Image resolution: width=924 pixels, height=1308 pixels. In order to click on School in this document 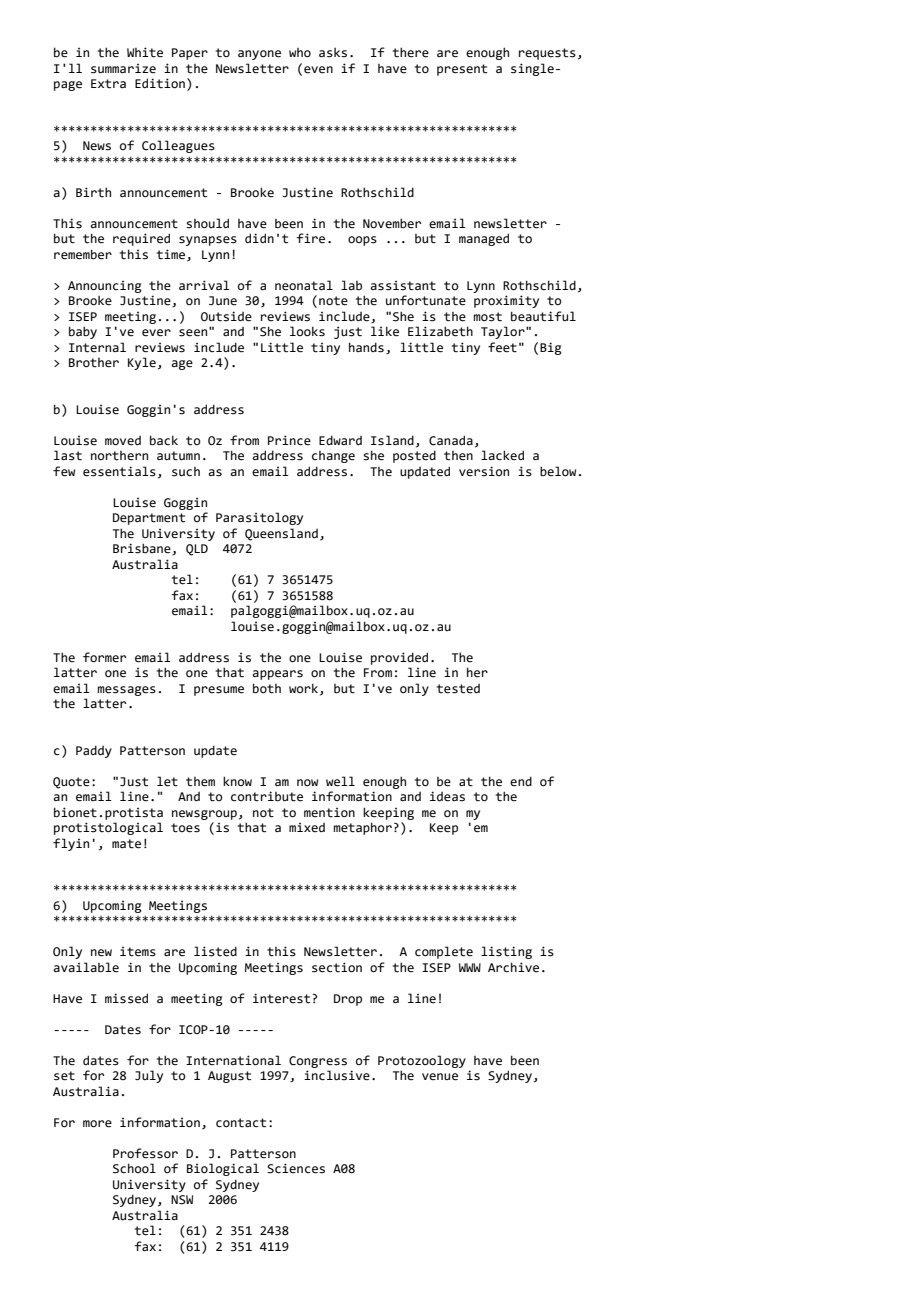, I will do `click(134, 1168)`.
